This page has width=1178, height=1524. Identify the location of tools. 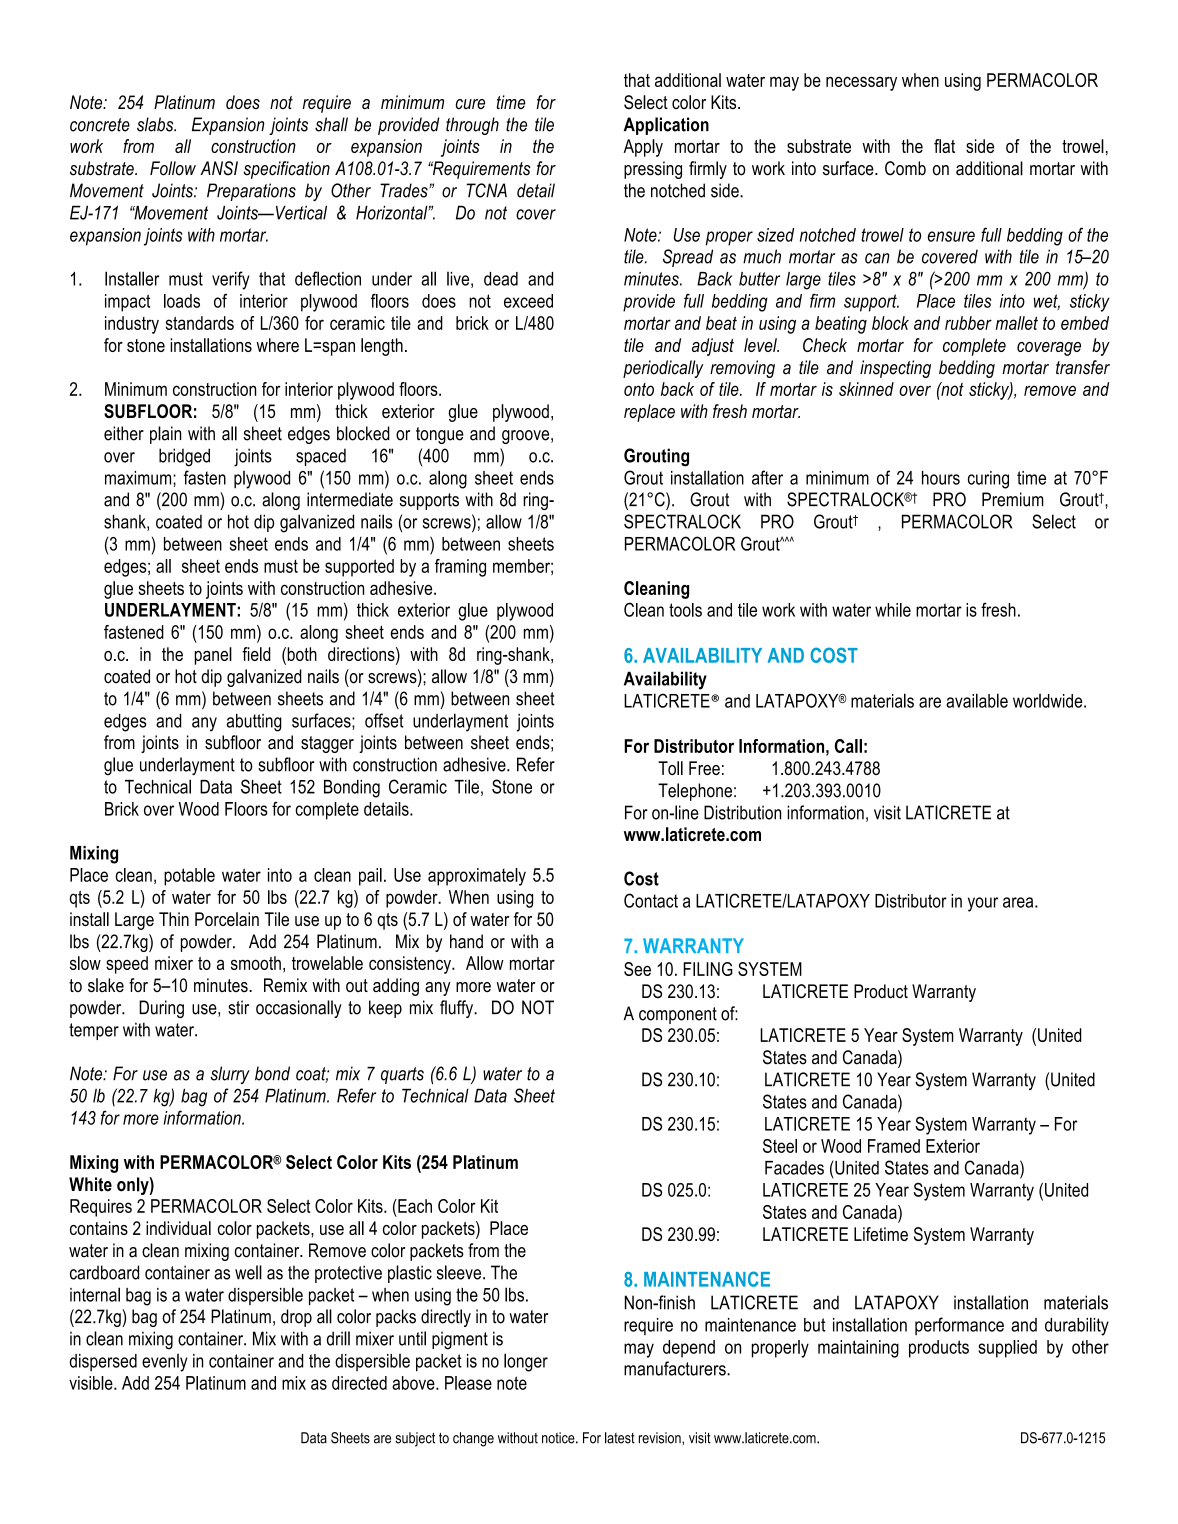
(685, 610).
